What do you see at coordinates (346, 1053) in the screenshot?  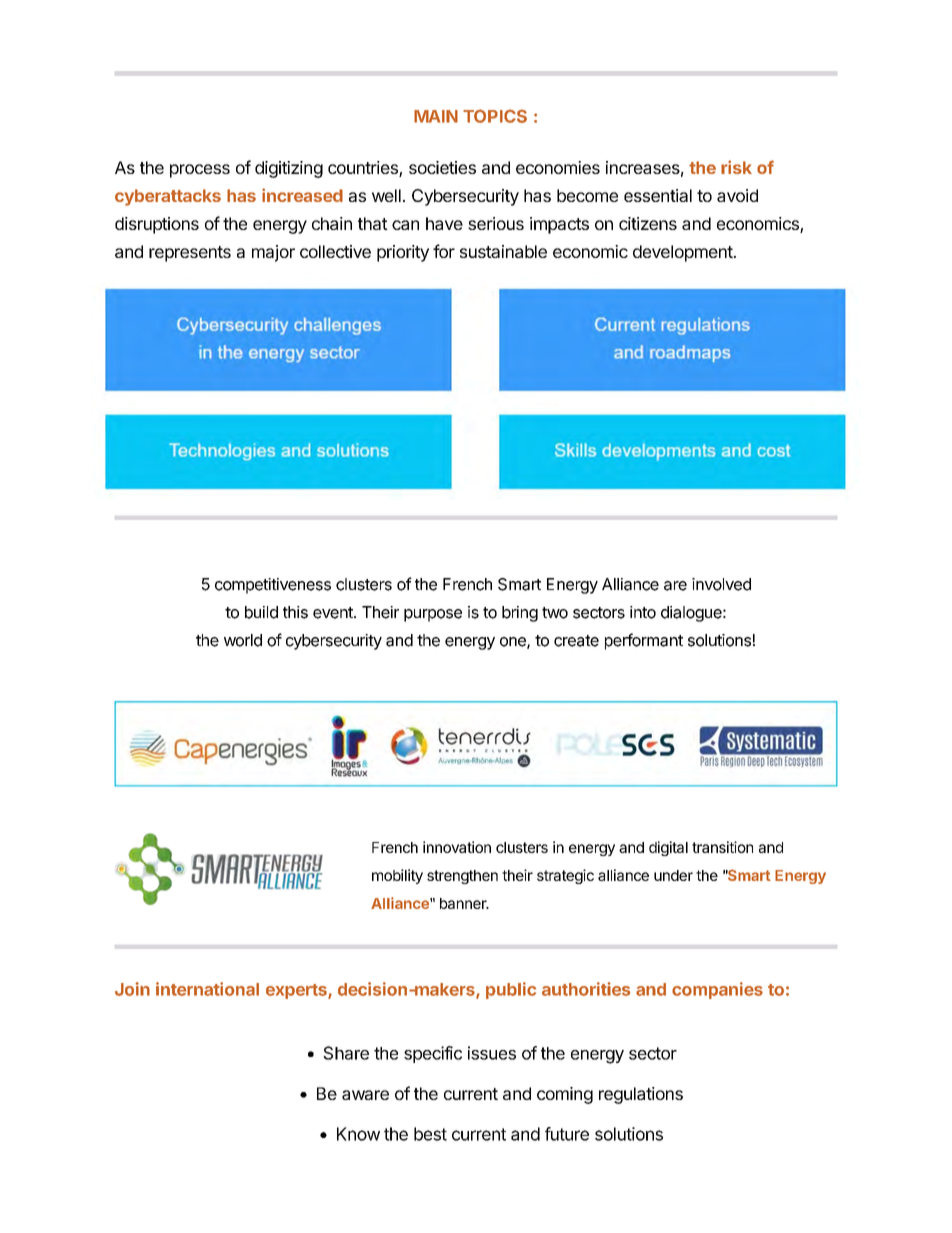 I see `Share` at bounding box center [346, 1053].
